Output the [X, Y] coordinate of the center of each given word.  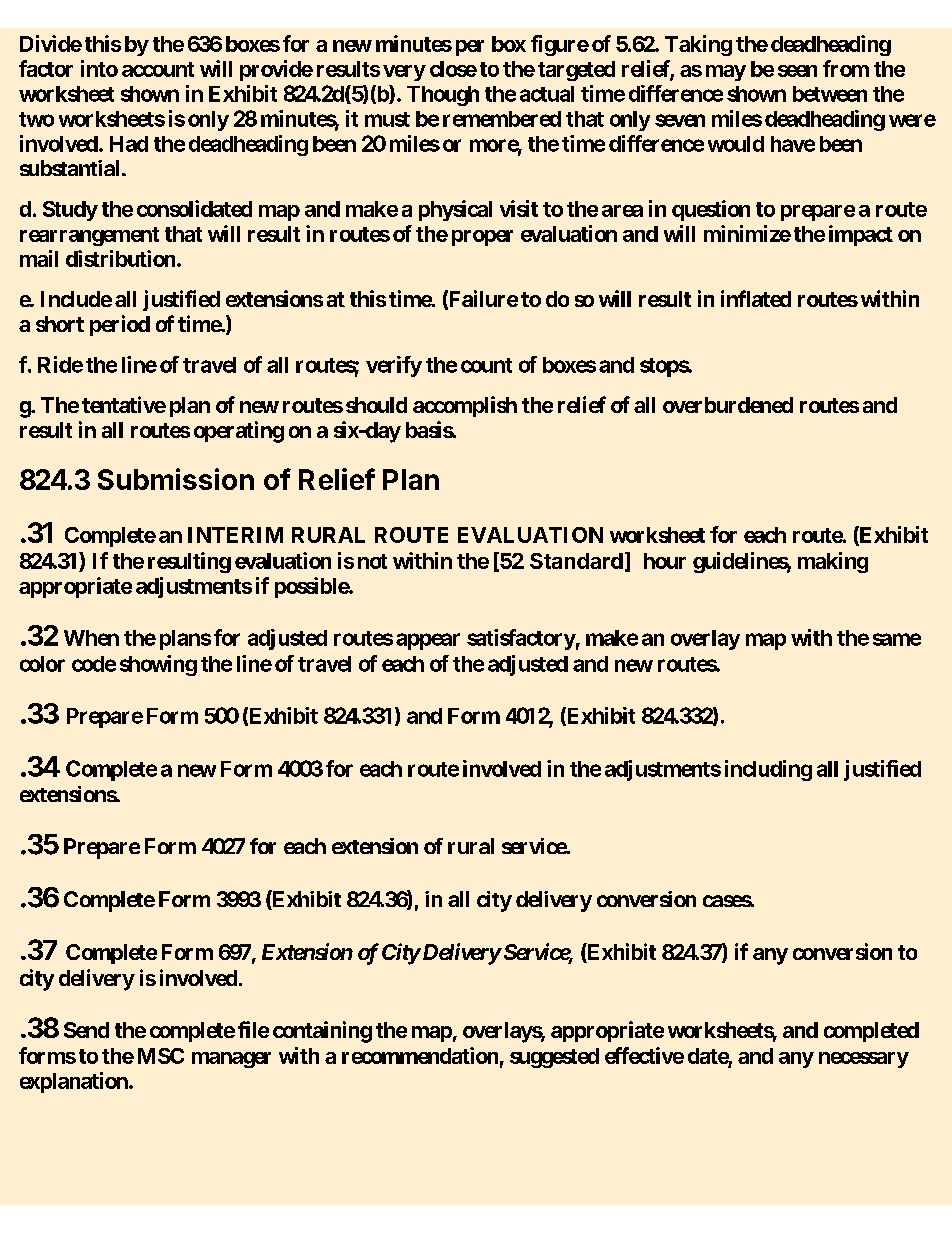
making [833, 562]
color [42, 664]
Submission [176, 479]
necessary [864, 1060]
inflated [756, 298]
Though [443, 96]
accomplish [465, 406]
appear [428, 641]
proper [482, 238]
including [768, 770]
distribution [120, 258]
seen [797, 71]
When [91, 638]
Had [129, 144]
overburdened [728, 405]
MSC [161, 1056]
